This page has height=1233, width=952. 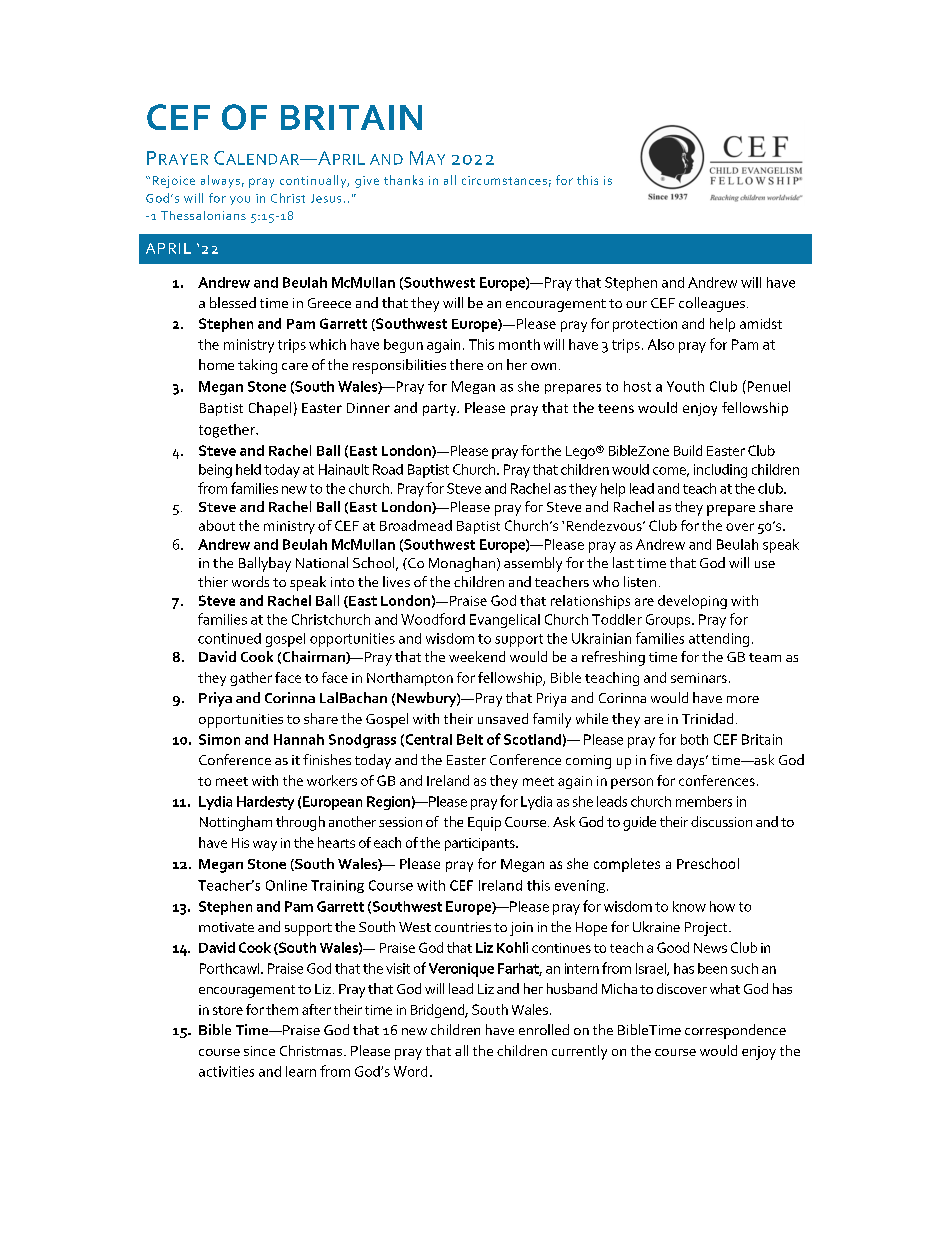 I want to click on Simon, so click(x=219, y=739).
